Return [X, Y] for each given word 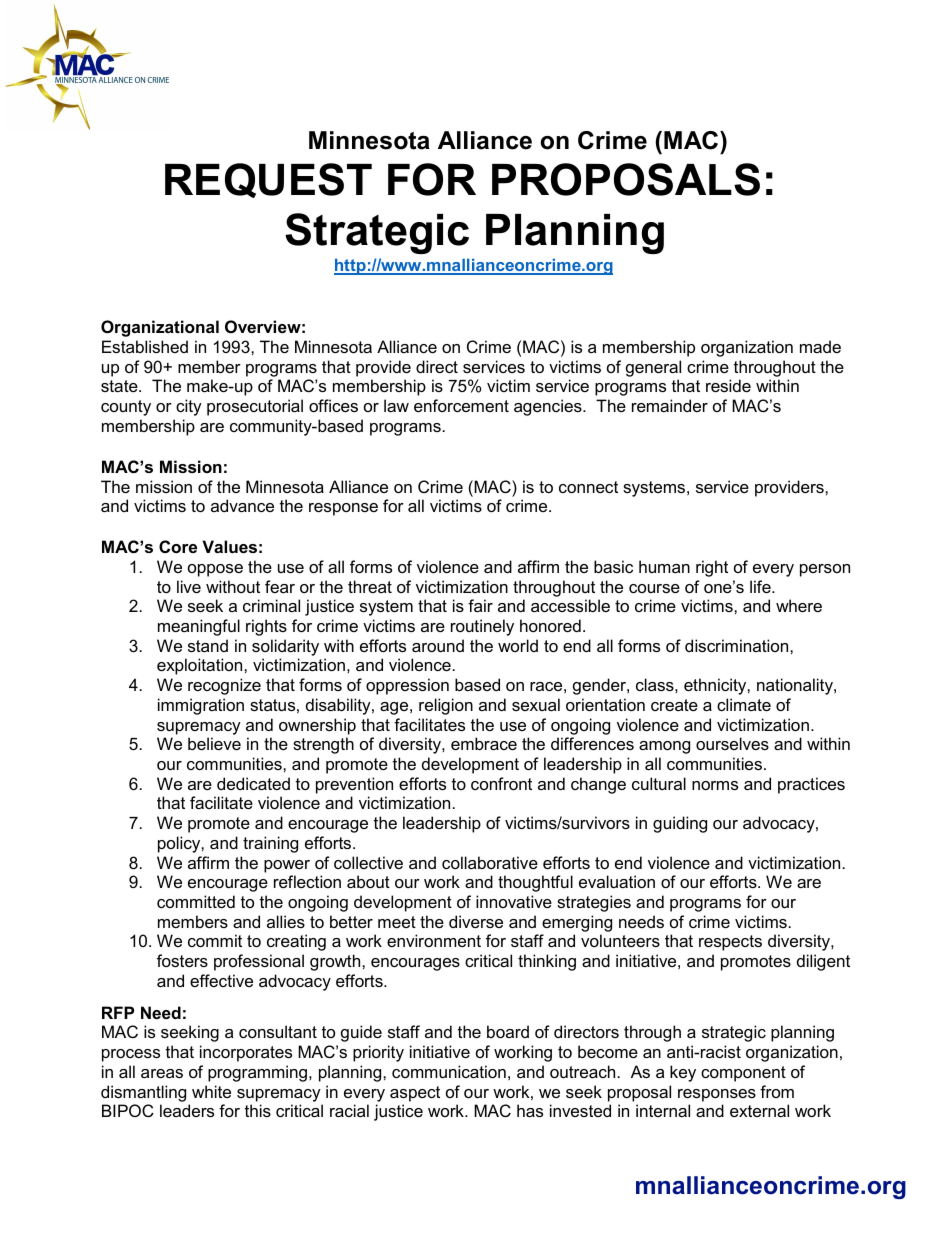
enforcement [461, 405]
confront [501, 783]
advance [242, 505]
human [664, 566]
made [820, 346]
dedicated [253, 783]
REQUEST [268, 180]
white [211, 1091]
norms [715, 785]
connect [588, 487]
